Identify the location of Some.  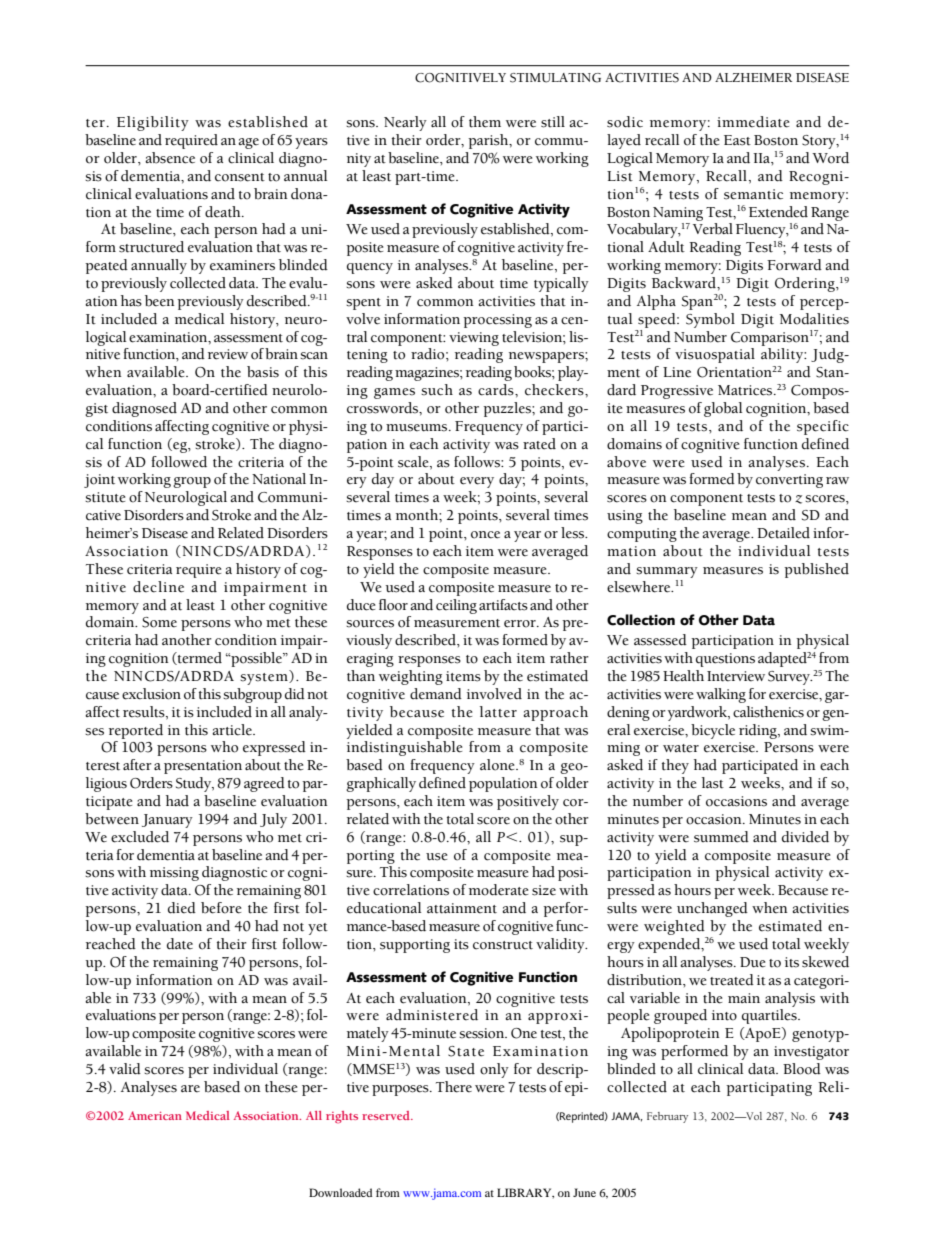
(159, 622).
